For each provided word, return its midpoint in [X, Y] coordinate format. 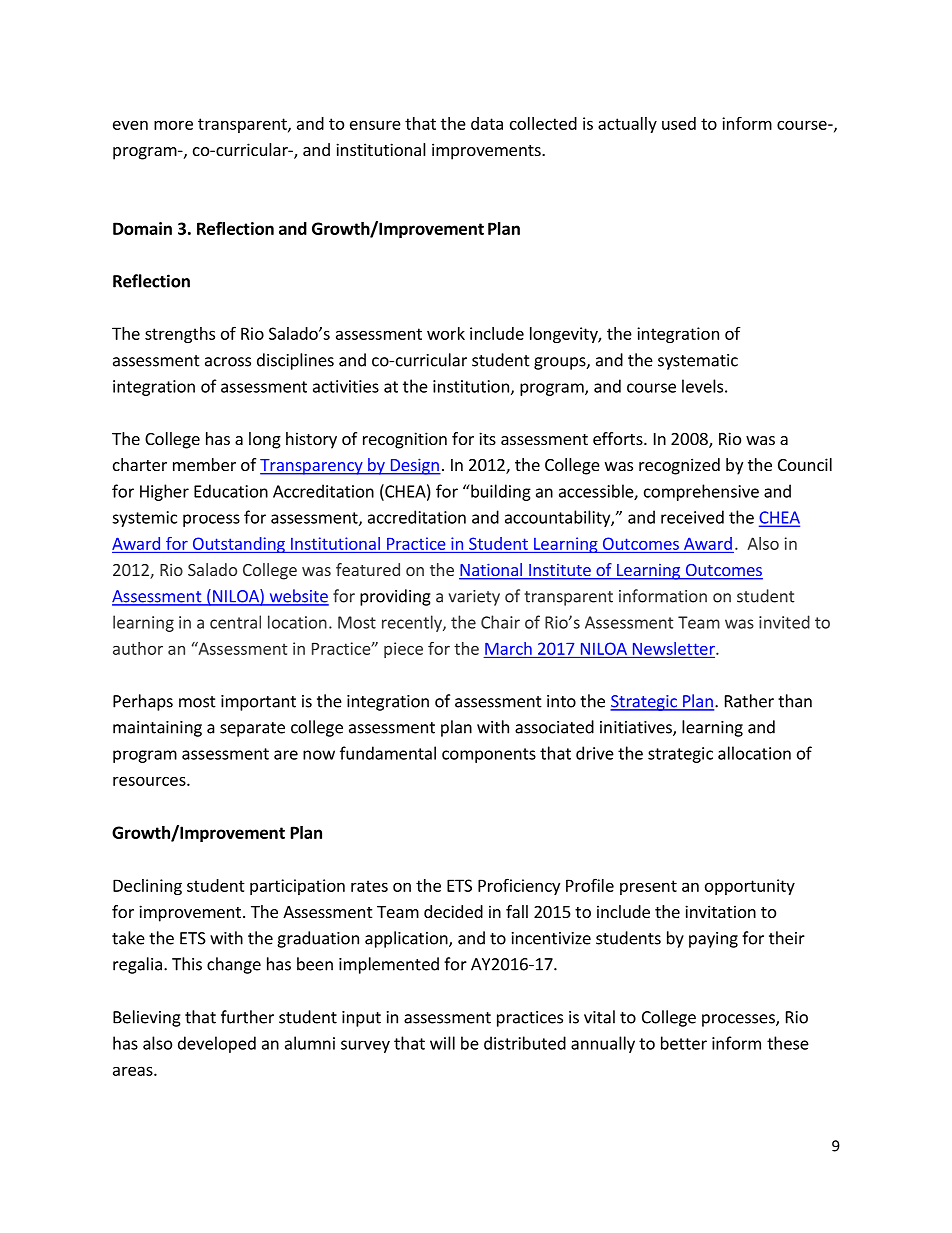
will [442, 1043]
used [679, 123]
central [235, 622]
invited [784, 622]
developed [217, 1044]
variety [474, 598]
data [487, 123]
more [173, 125]
